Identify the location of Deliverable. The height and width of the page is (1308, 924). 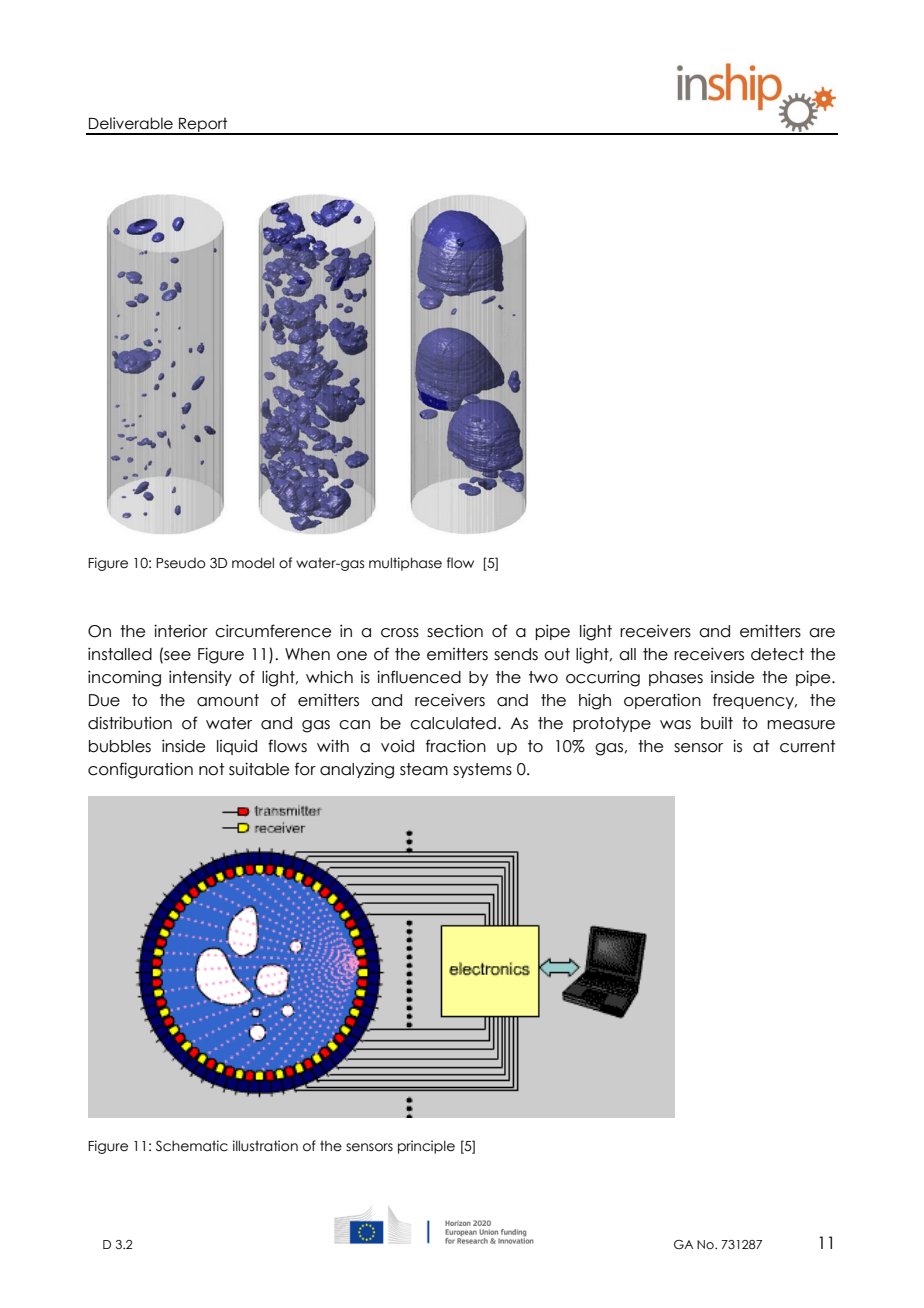
(131, 123).
